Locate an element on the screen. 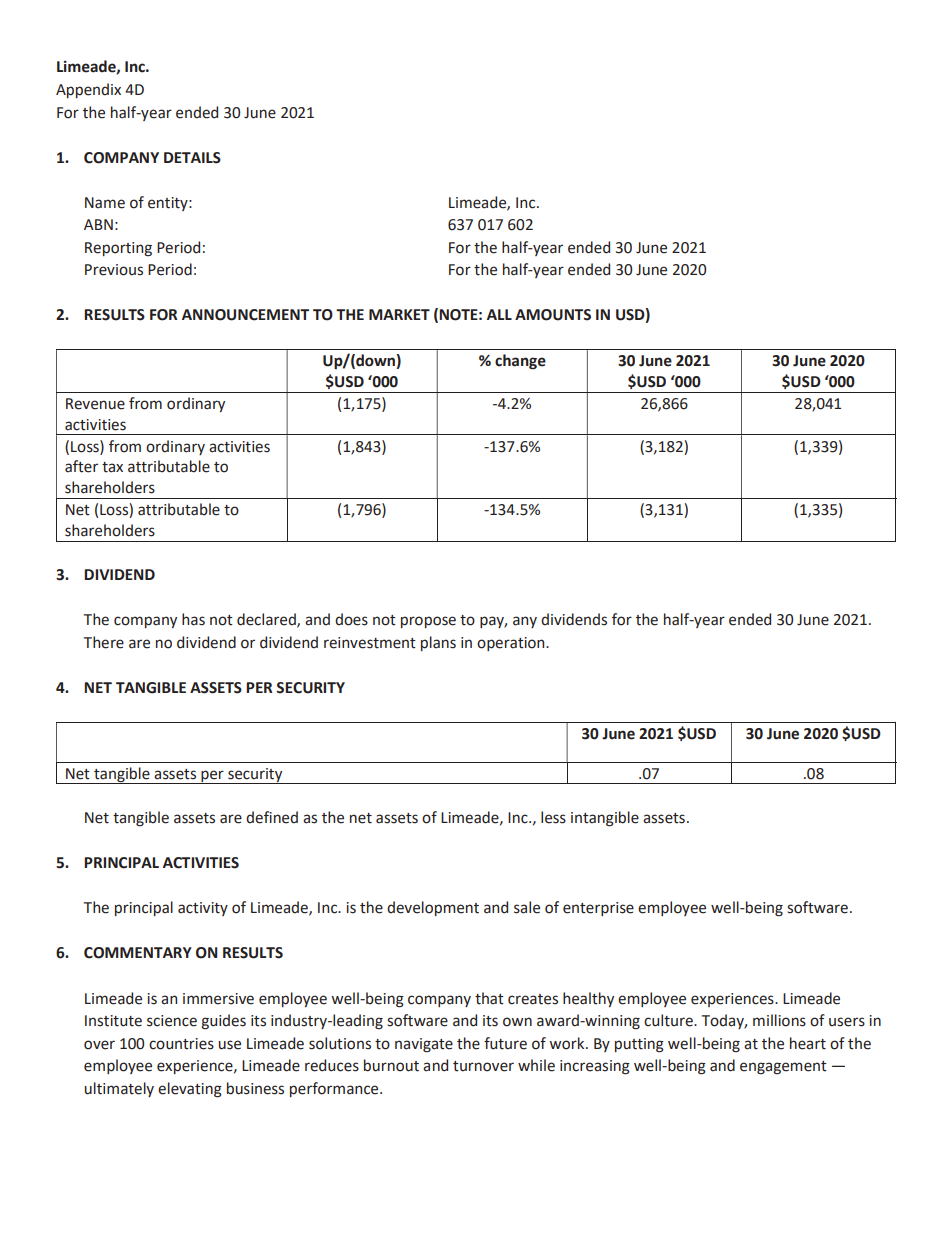 This screenshot has height=1233, width=952. propose is located at coordinates (428, 622).
